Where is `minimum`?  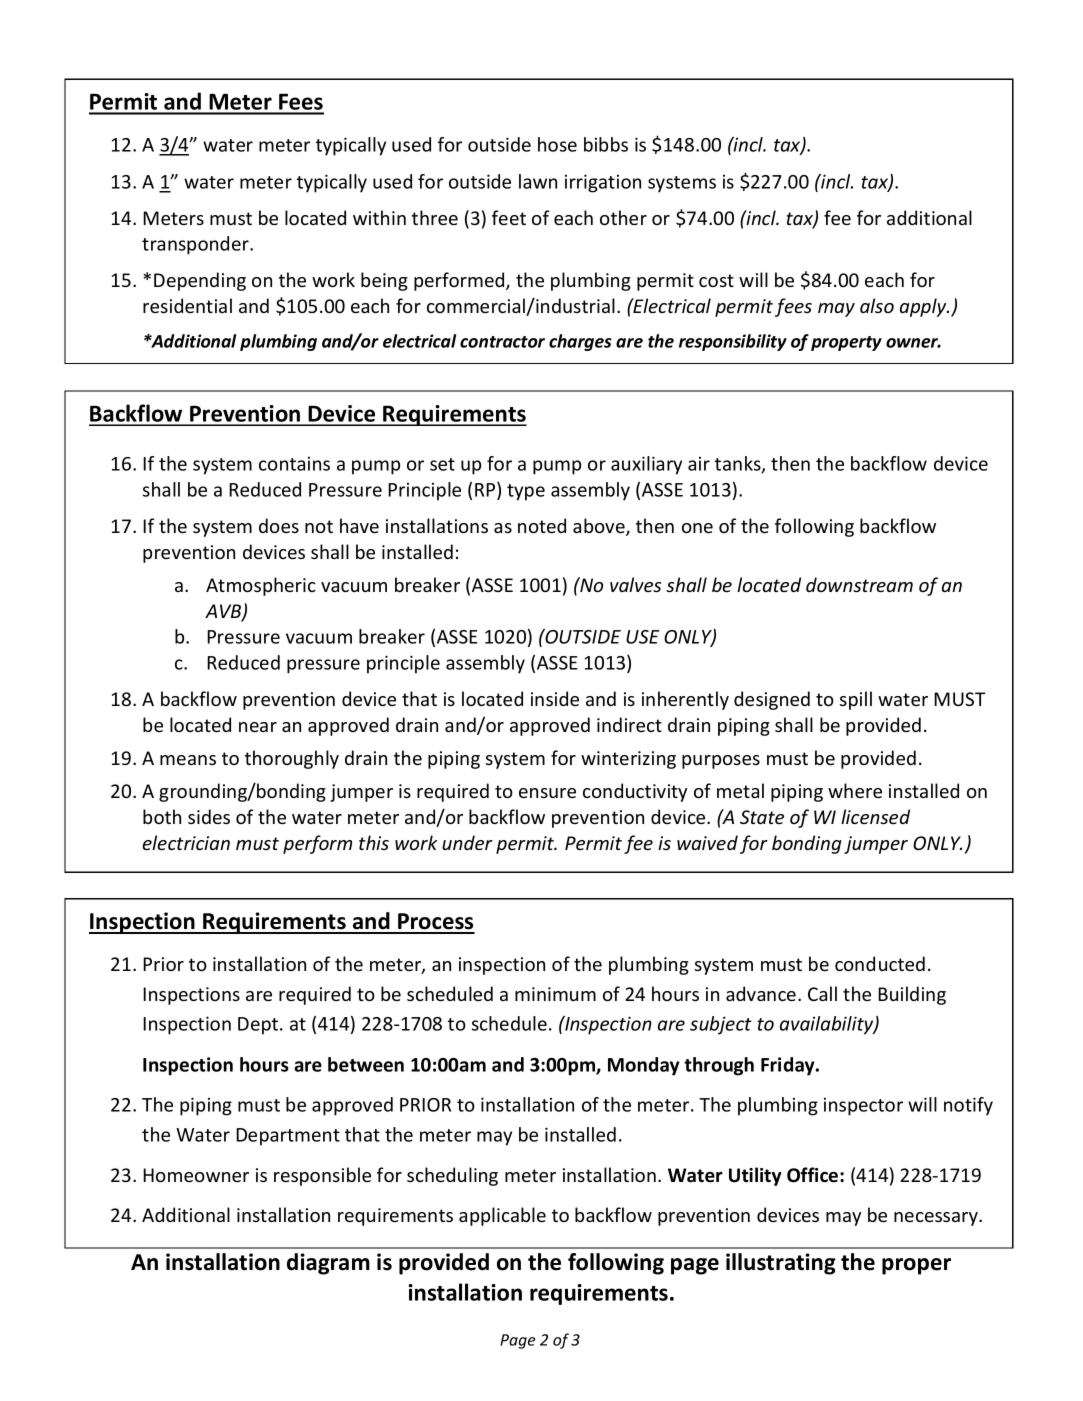
minimum is located at coordinates (555, 994).
